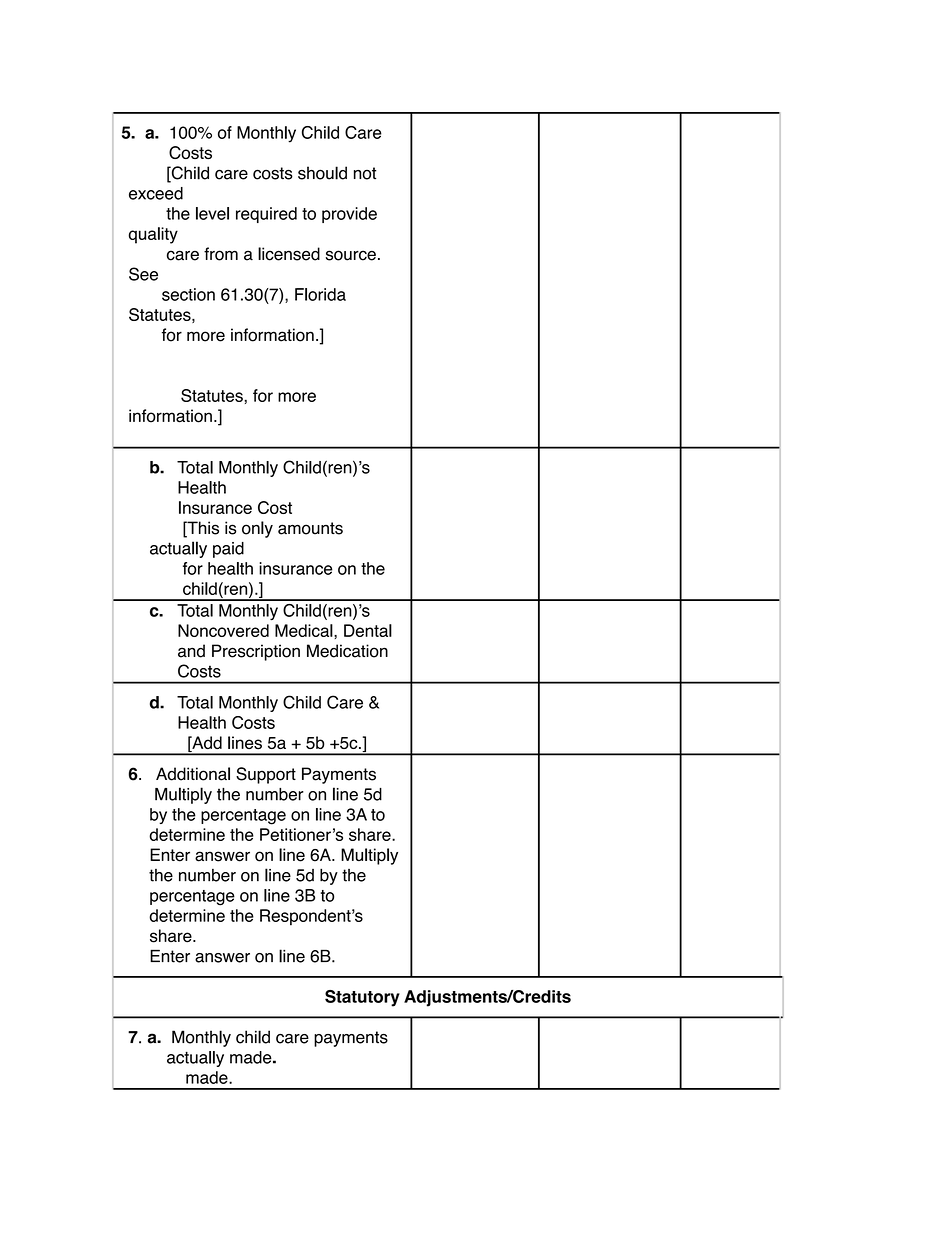  What do you see at coordinates (193, 774) in the screenshot?
I see `Additional` at bounding box center [193, 774].
